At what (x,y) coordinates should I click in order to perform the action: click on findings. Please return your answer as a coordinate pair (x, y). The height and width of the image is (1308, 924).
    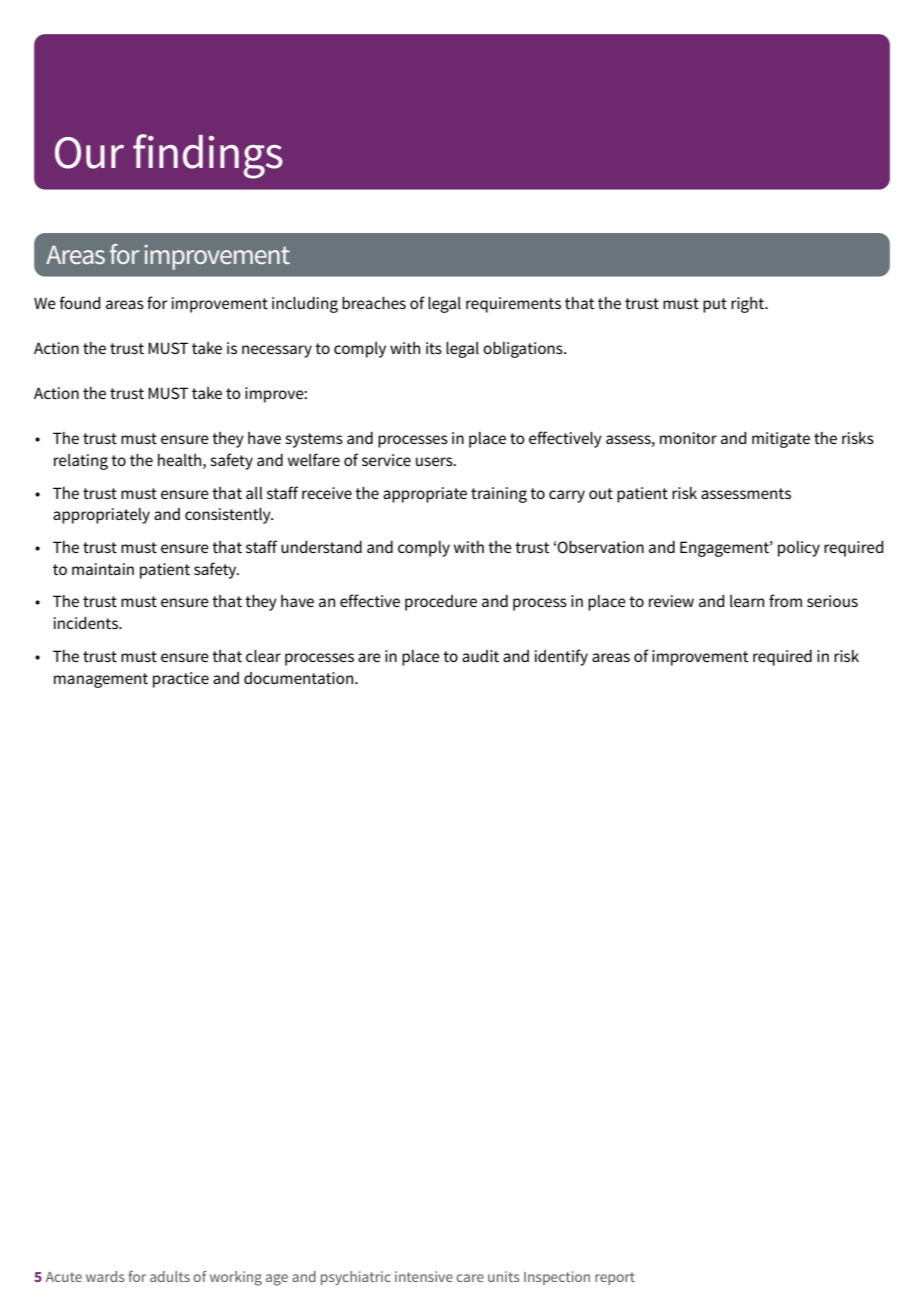
    Looking at the image, I should click on (208, 156).
